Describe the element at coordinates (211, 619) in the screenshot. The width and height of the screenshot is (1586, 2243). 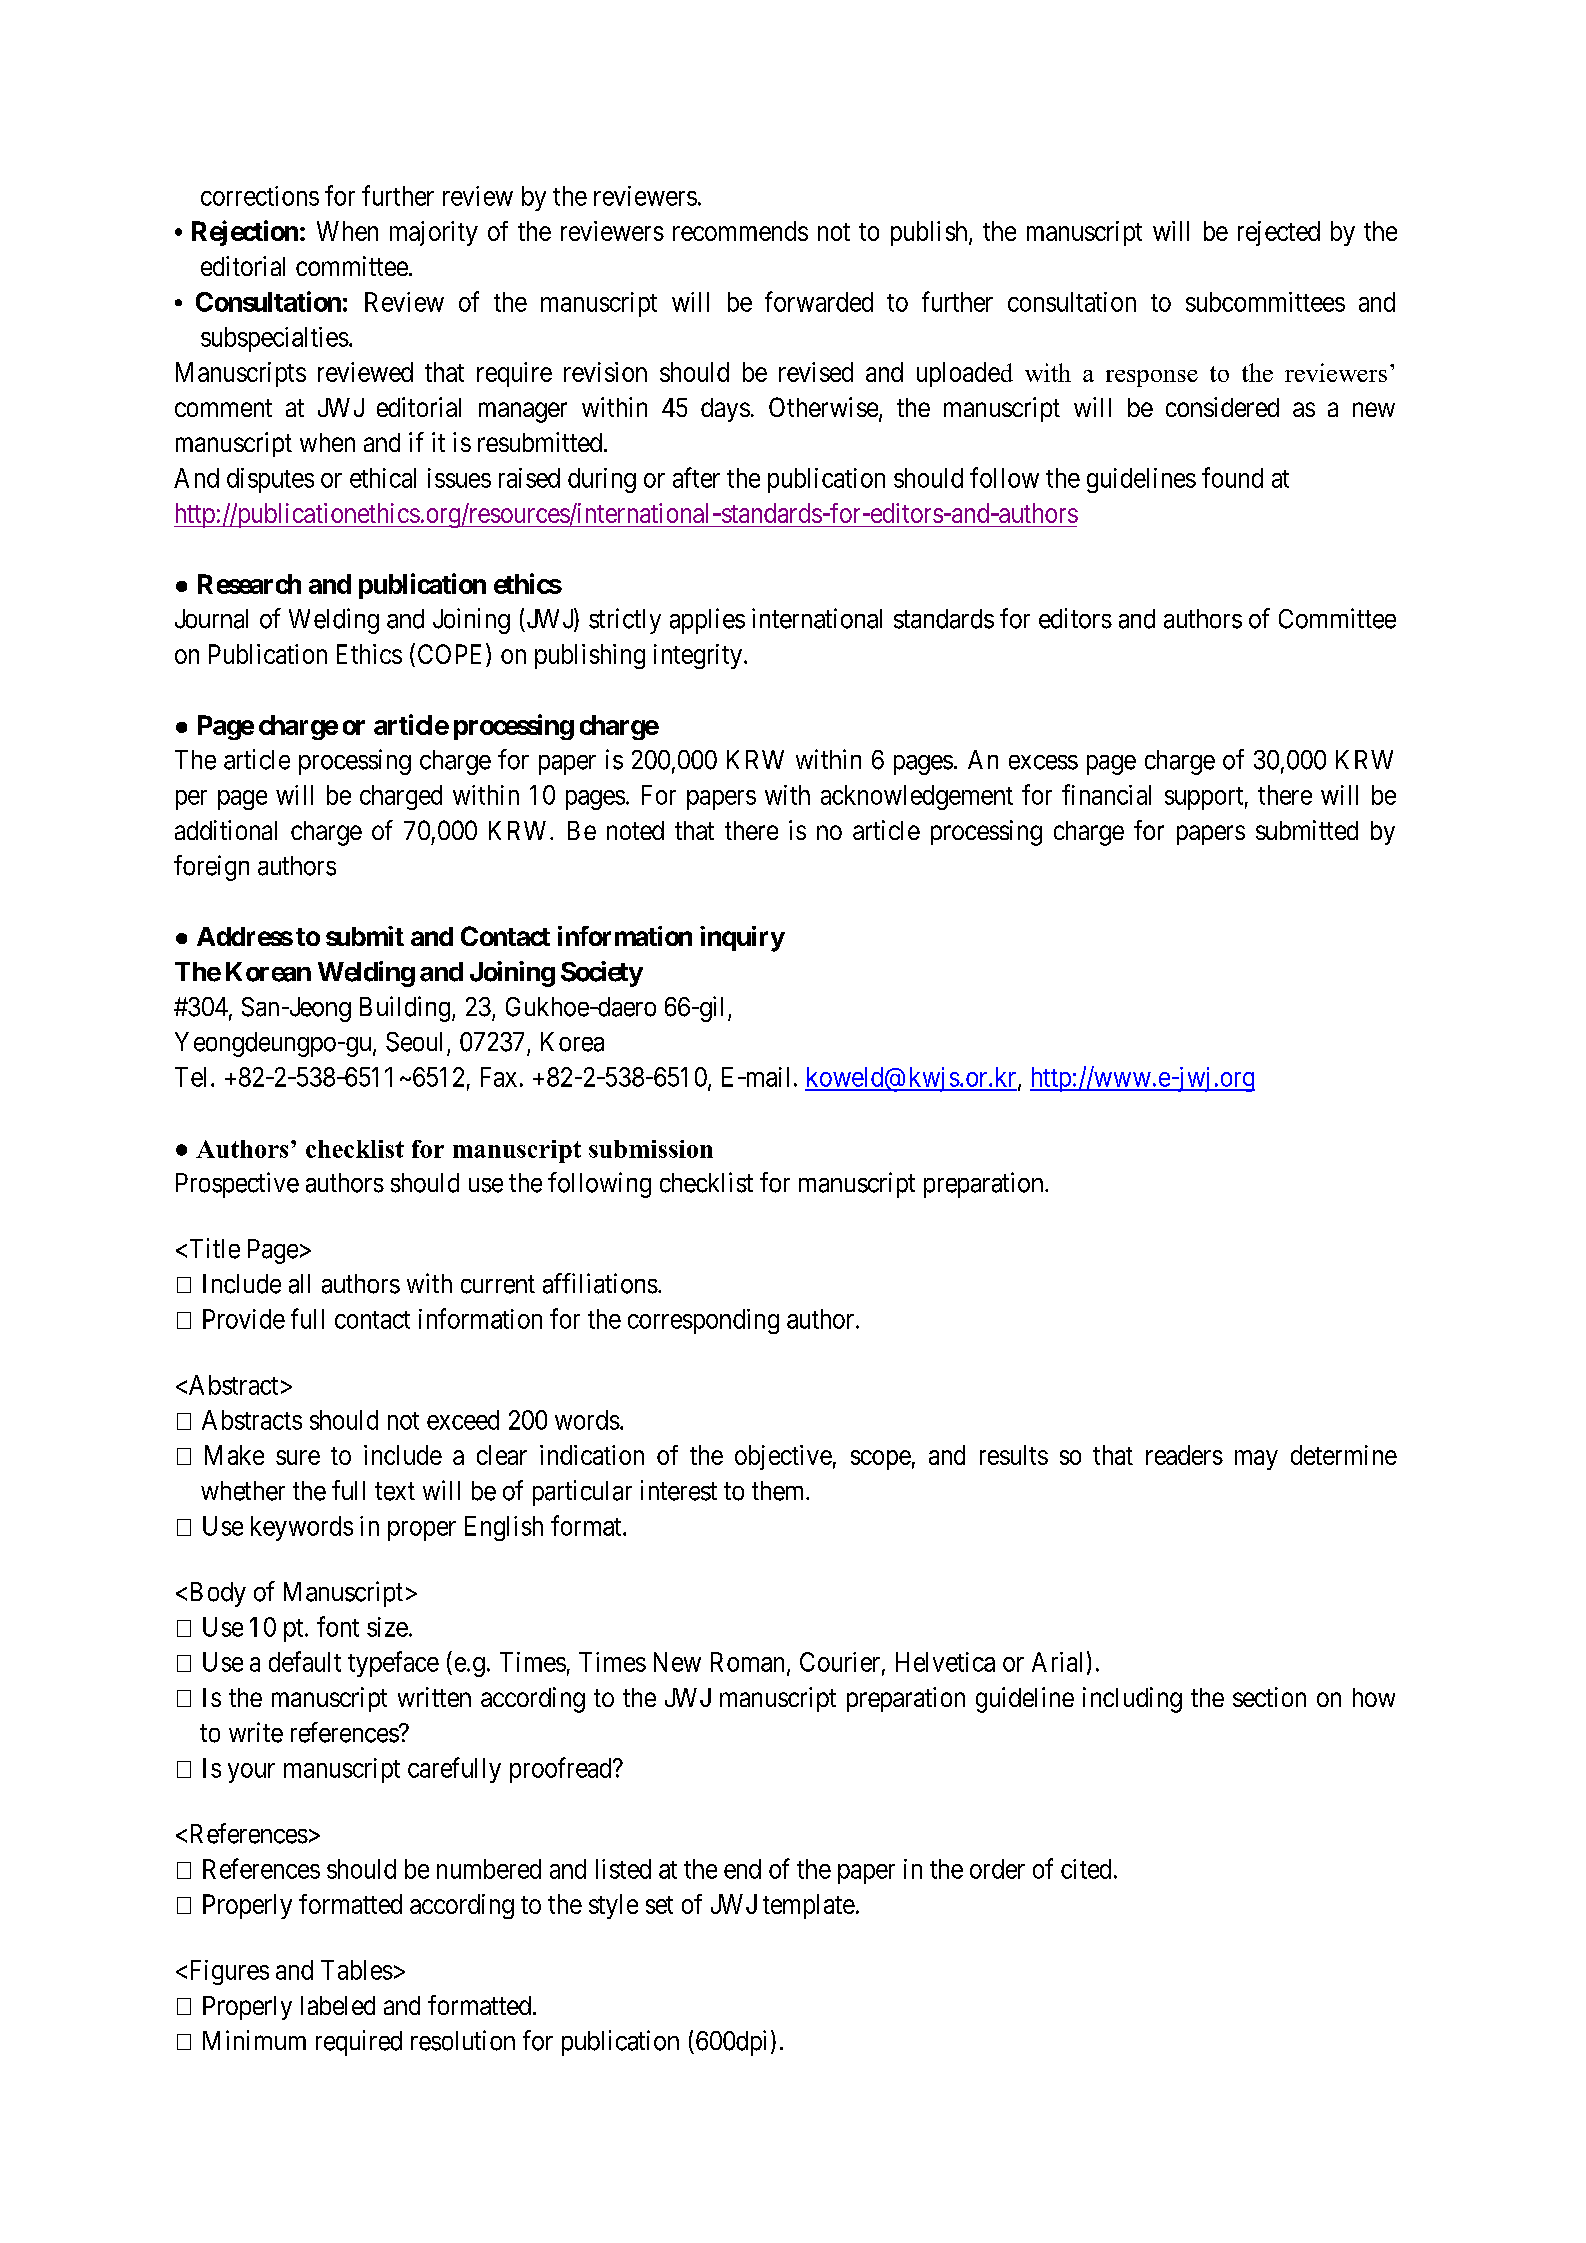
I see `Journal` at that location.
